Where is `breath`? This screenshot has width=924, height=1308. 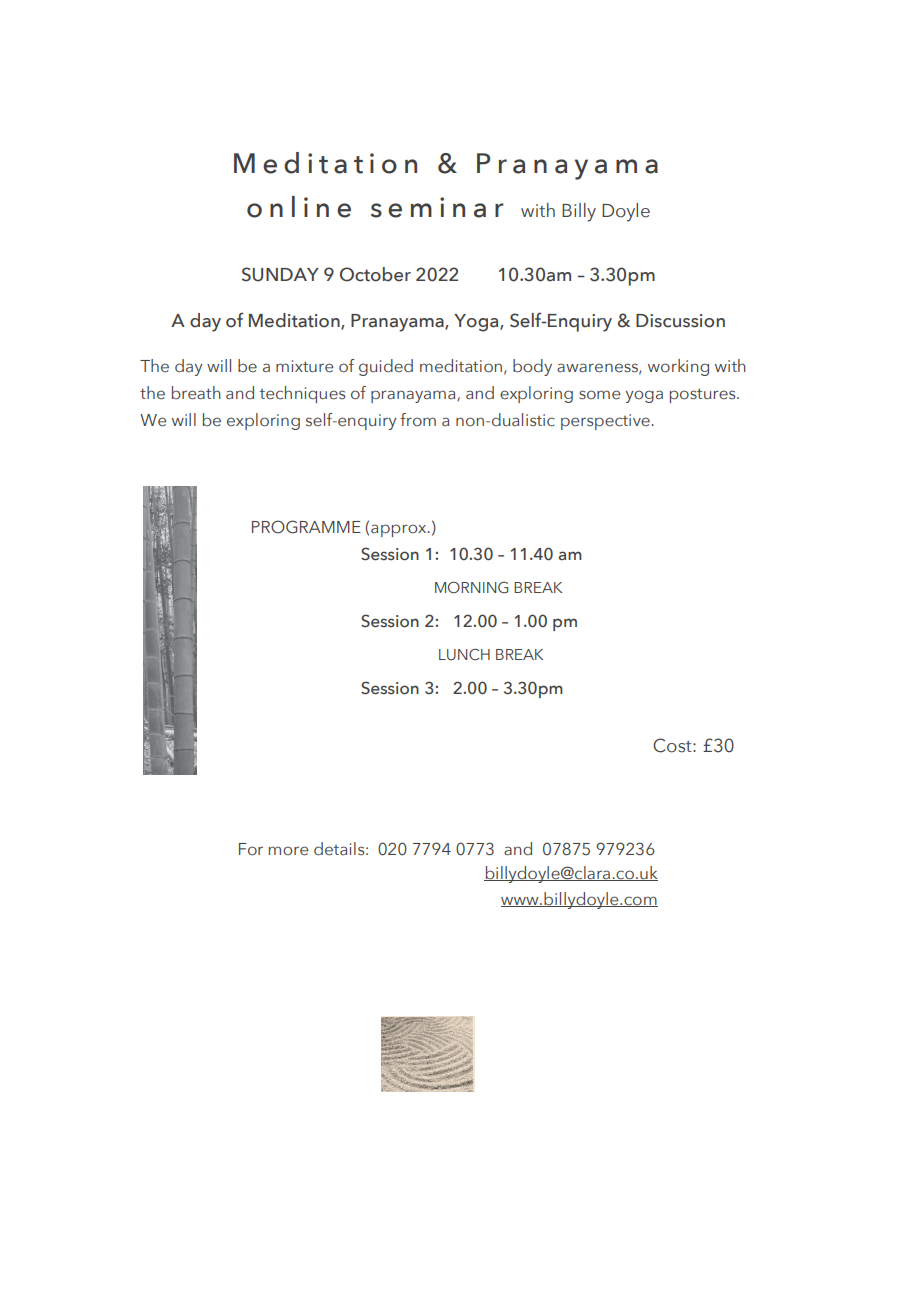 breath is located at coordinates (196, 393).
